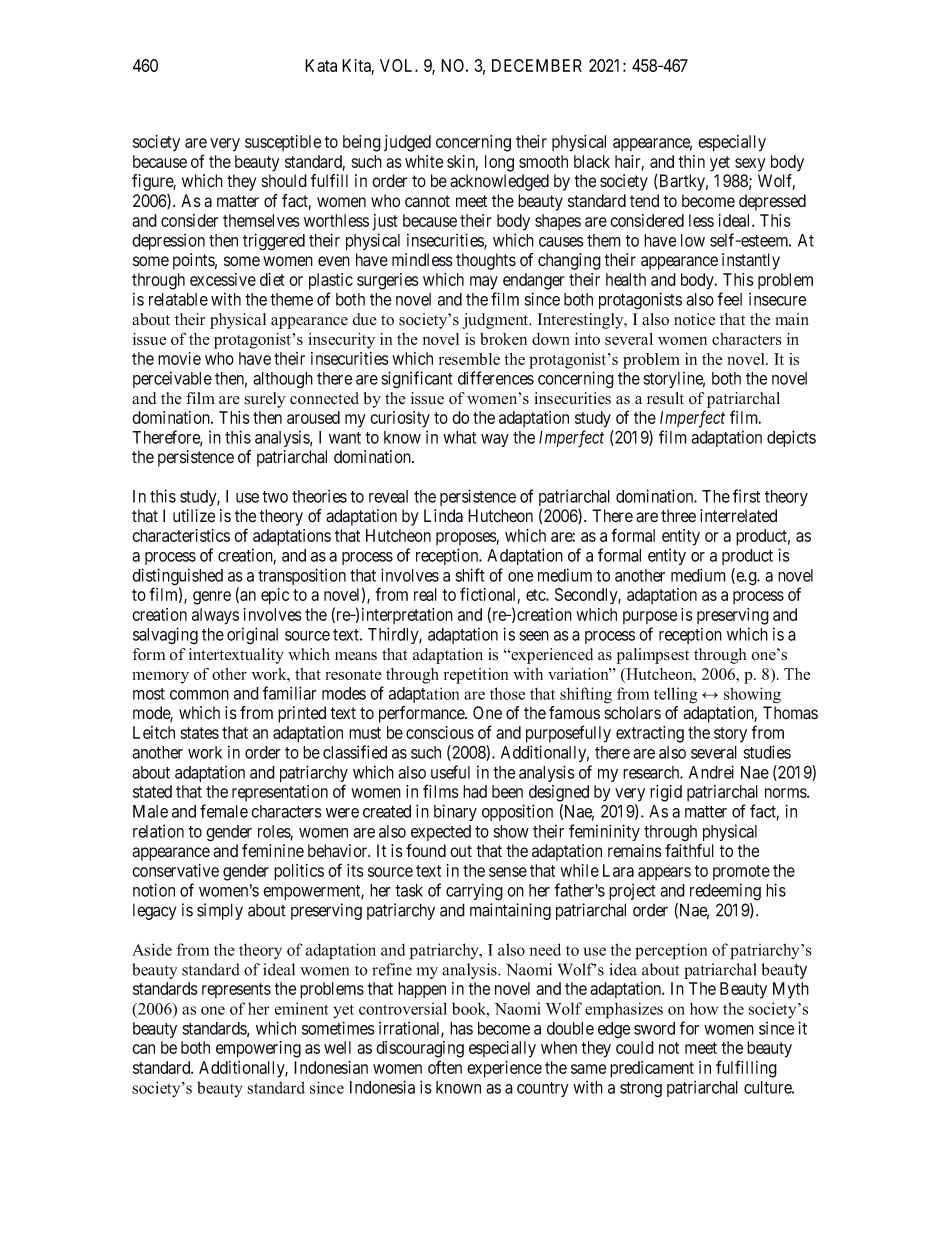 This screenshot has height=1233, width=952. I want to click on result, so click(665, 398).
